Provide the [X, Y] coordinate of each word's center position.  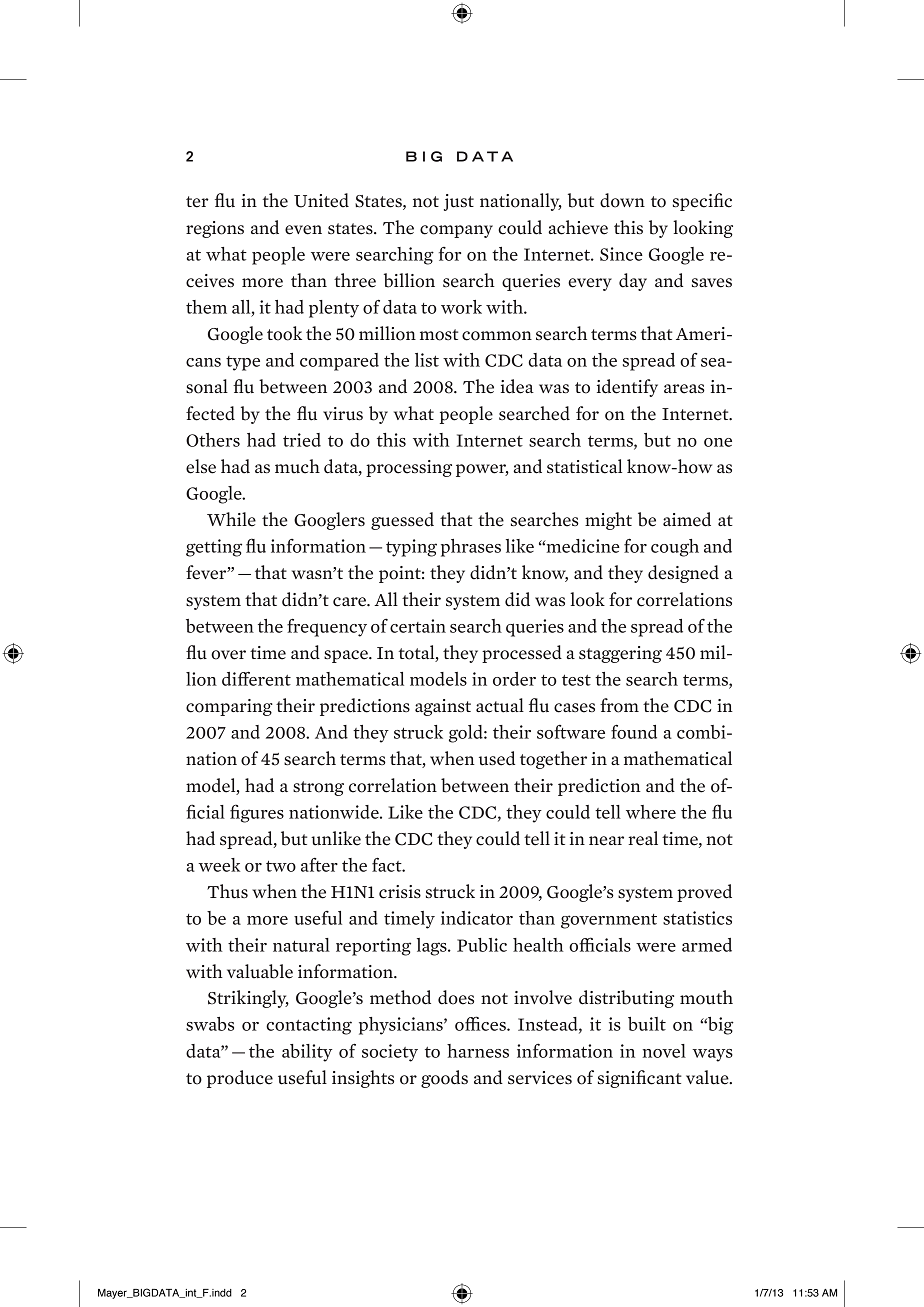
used [497, 758]
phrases [471, 548]
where [651, 812]
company [456, 231]
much [297, 466]
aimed [687, 519]
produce [240, 1079]
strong [318, 788]
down [622, 200]
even [303, 230]
